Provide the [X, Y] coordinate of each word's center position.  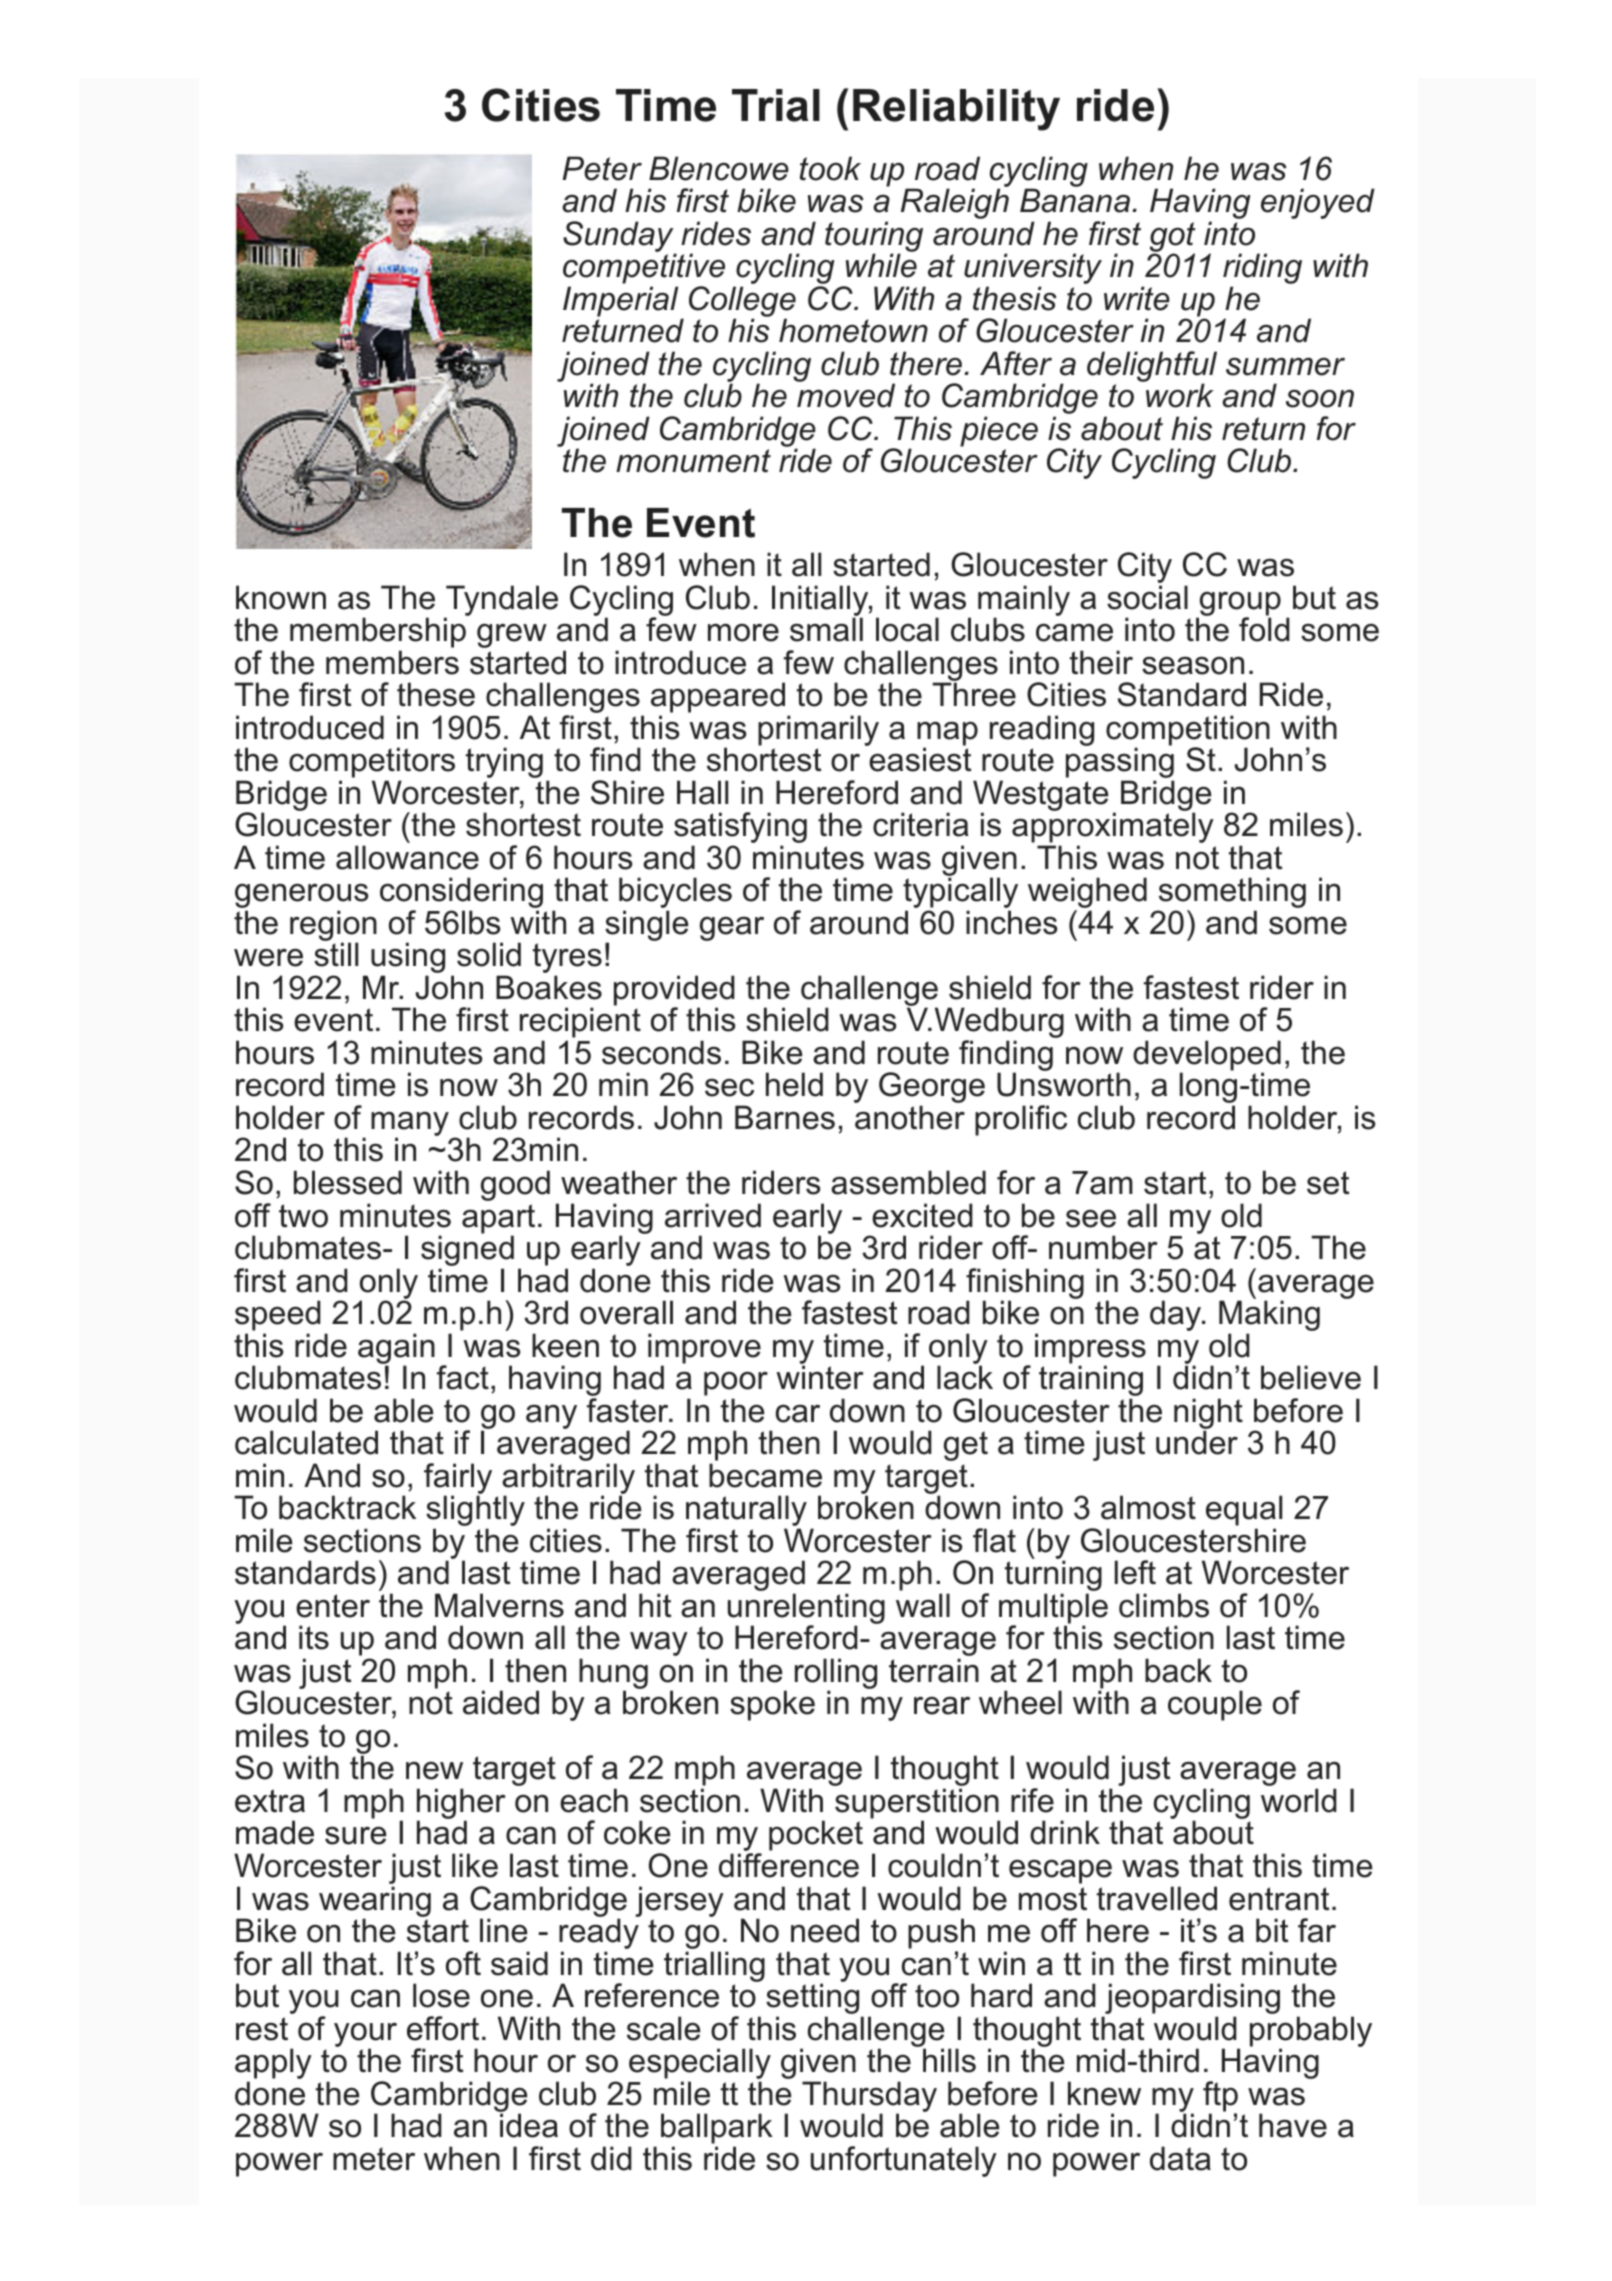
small [826, 629]
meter [374, 2159]
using [408, 959]
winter [819, 1377]
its [314, 1637]
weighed [1087, 894]
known [281, 597]
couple [1215, 1705]
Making [1269, 1317]
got [1173, 238]
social [1147, 597]
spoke [772, 1705]
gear [732, 928]
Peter [602, 168]
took [830, 168]
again [396, 1349]
